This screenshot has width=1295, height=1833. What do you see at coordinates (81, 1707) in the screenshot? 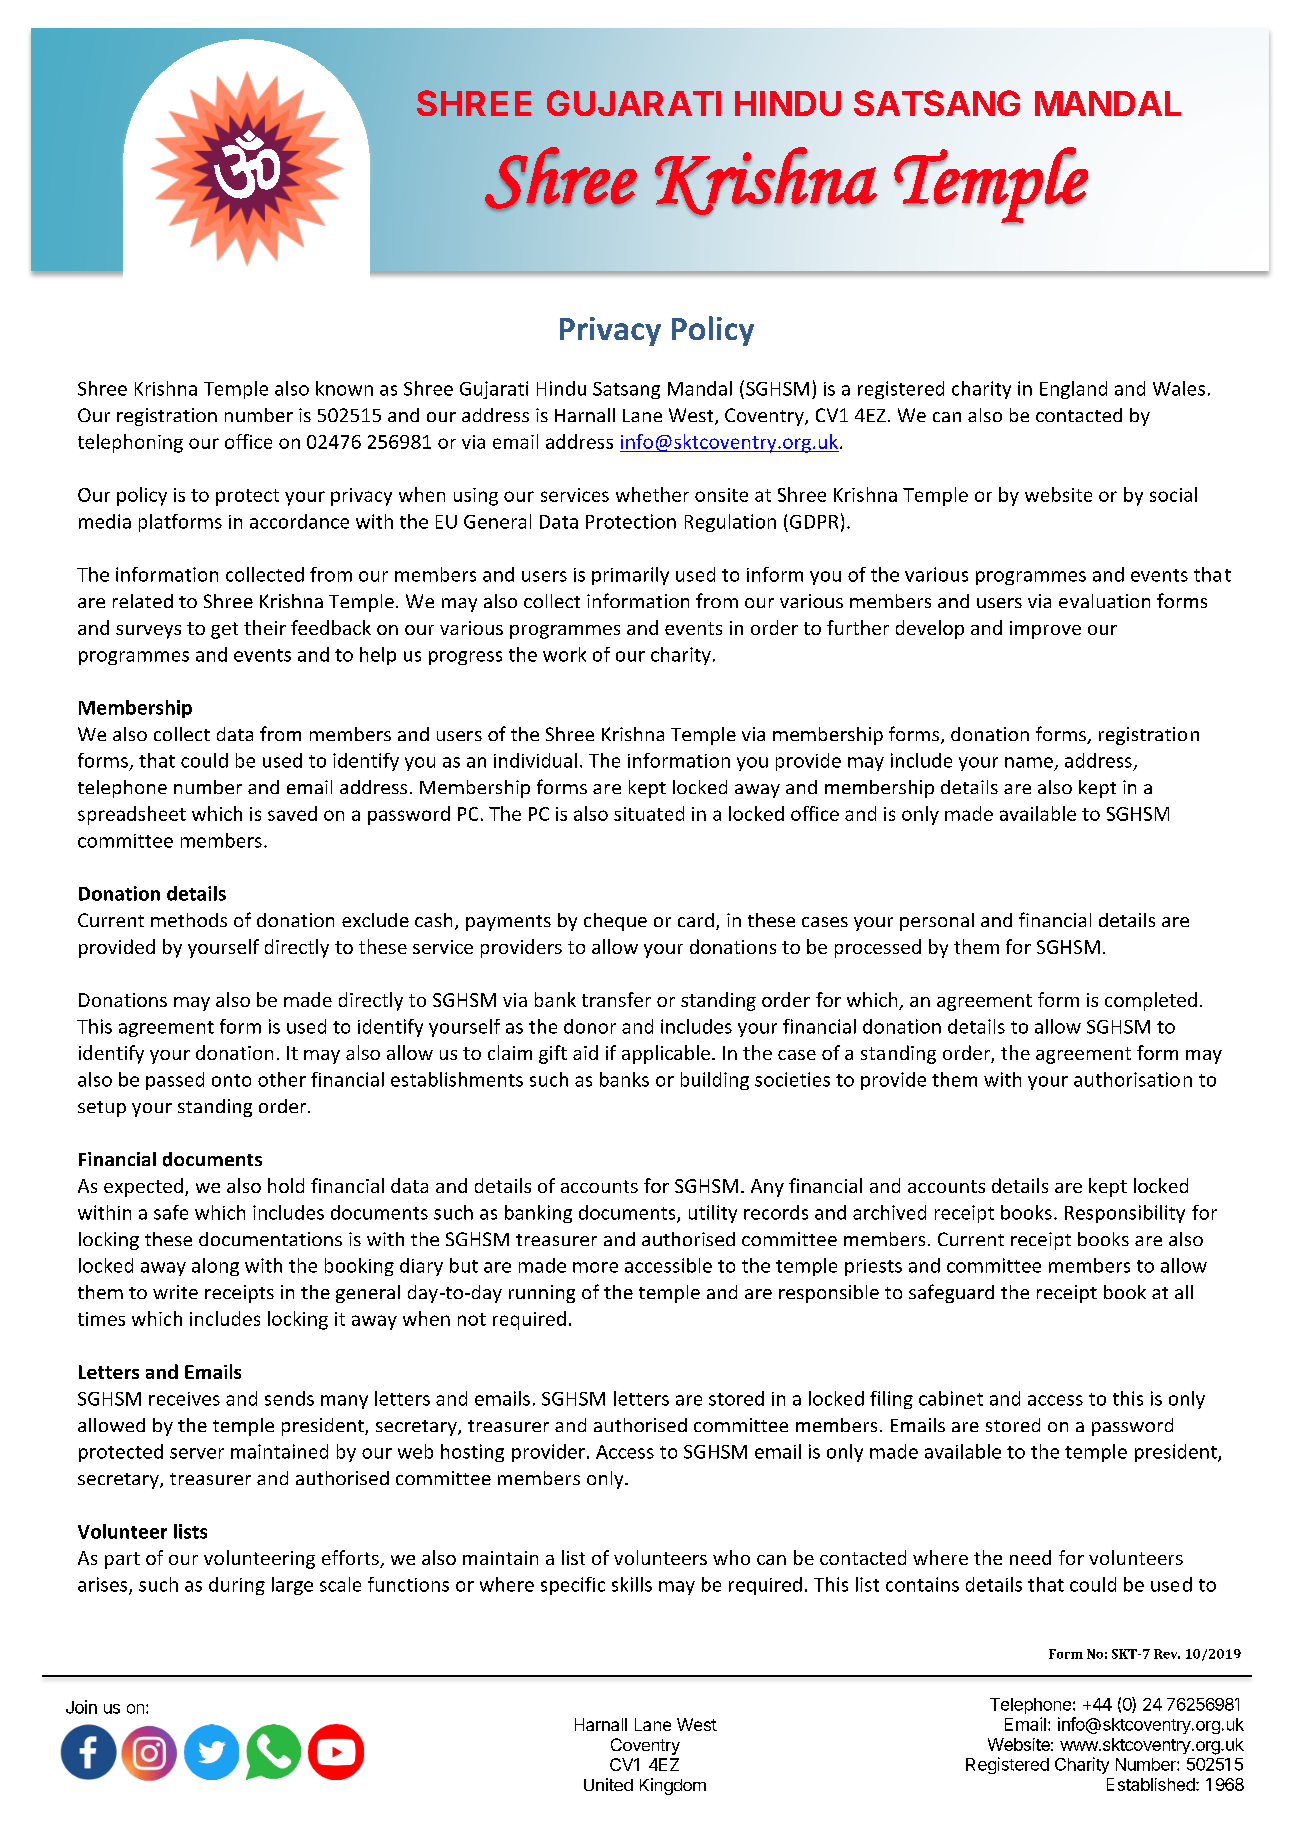
I see `Join` at bounding box center [81, 1707].
